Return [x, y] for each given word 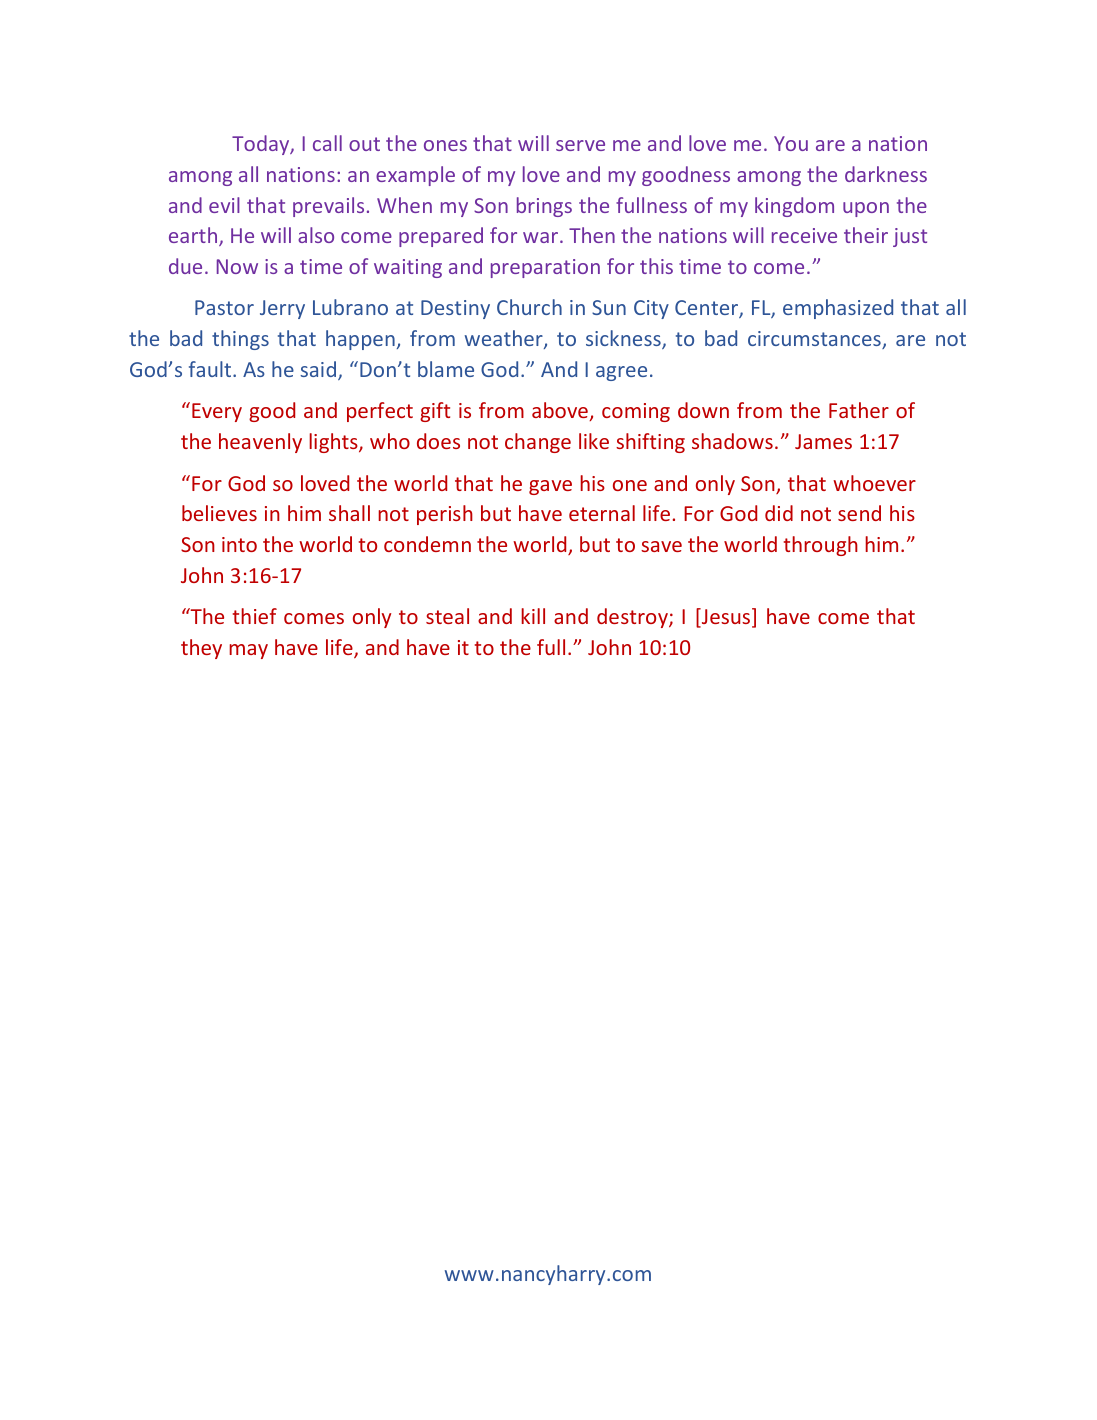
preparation [545, 268]
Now [237, 266]
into [239, 544]
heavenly [260, 443]
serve [580, 145]
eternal [602, 513]
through [821, 546]
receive [804, 235]
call [327, 143]
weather [505, 339]
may [248, 651]
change [538, 443]
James [823, 441]
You [791, 143]
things [240, 340]
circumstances [815, 340]
